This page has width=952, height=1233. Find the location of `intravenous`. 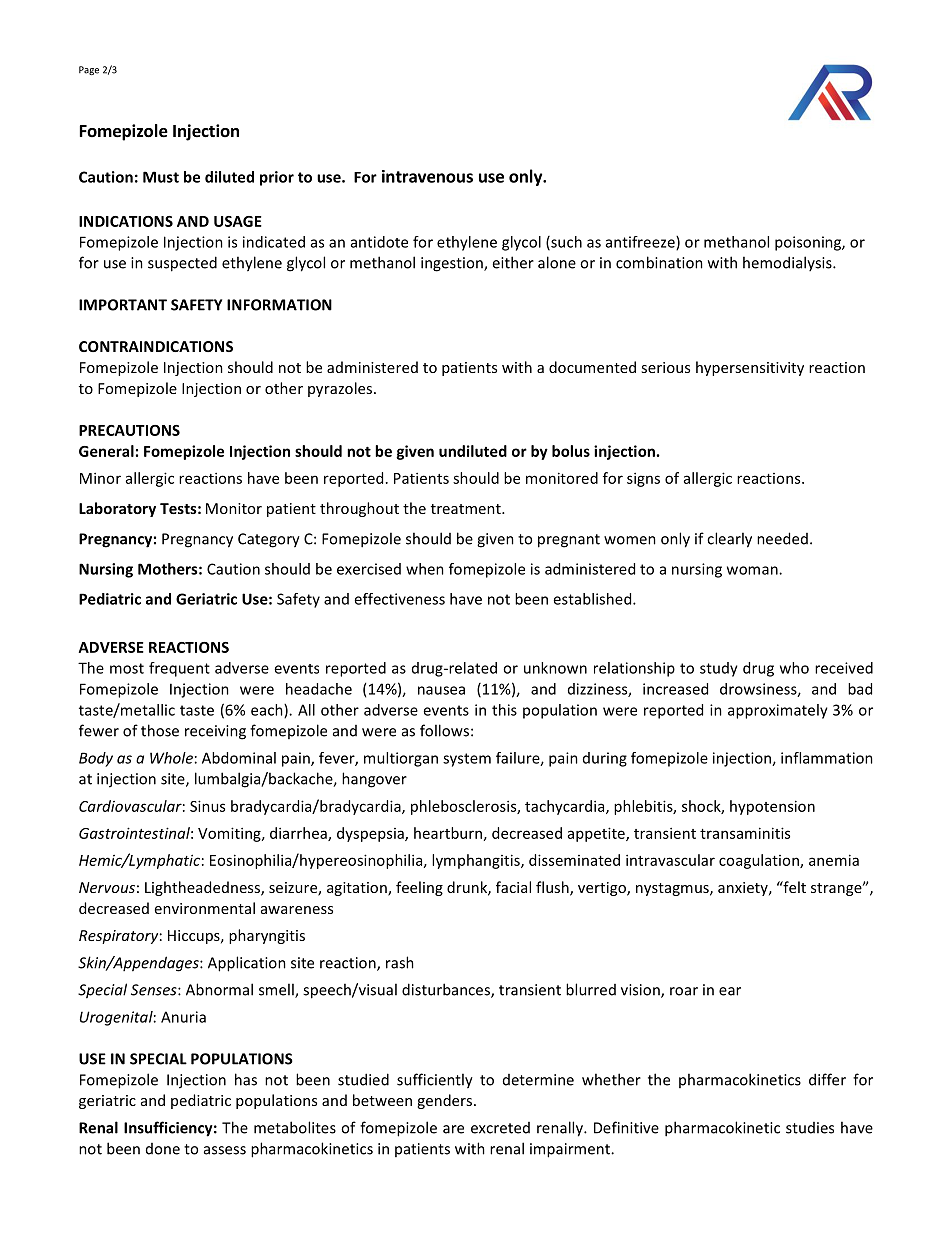

intravenous is located at coordinates (427, 176).
